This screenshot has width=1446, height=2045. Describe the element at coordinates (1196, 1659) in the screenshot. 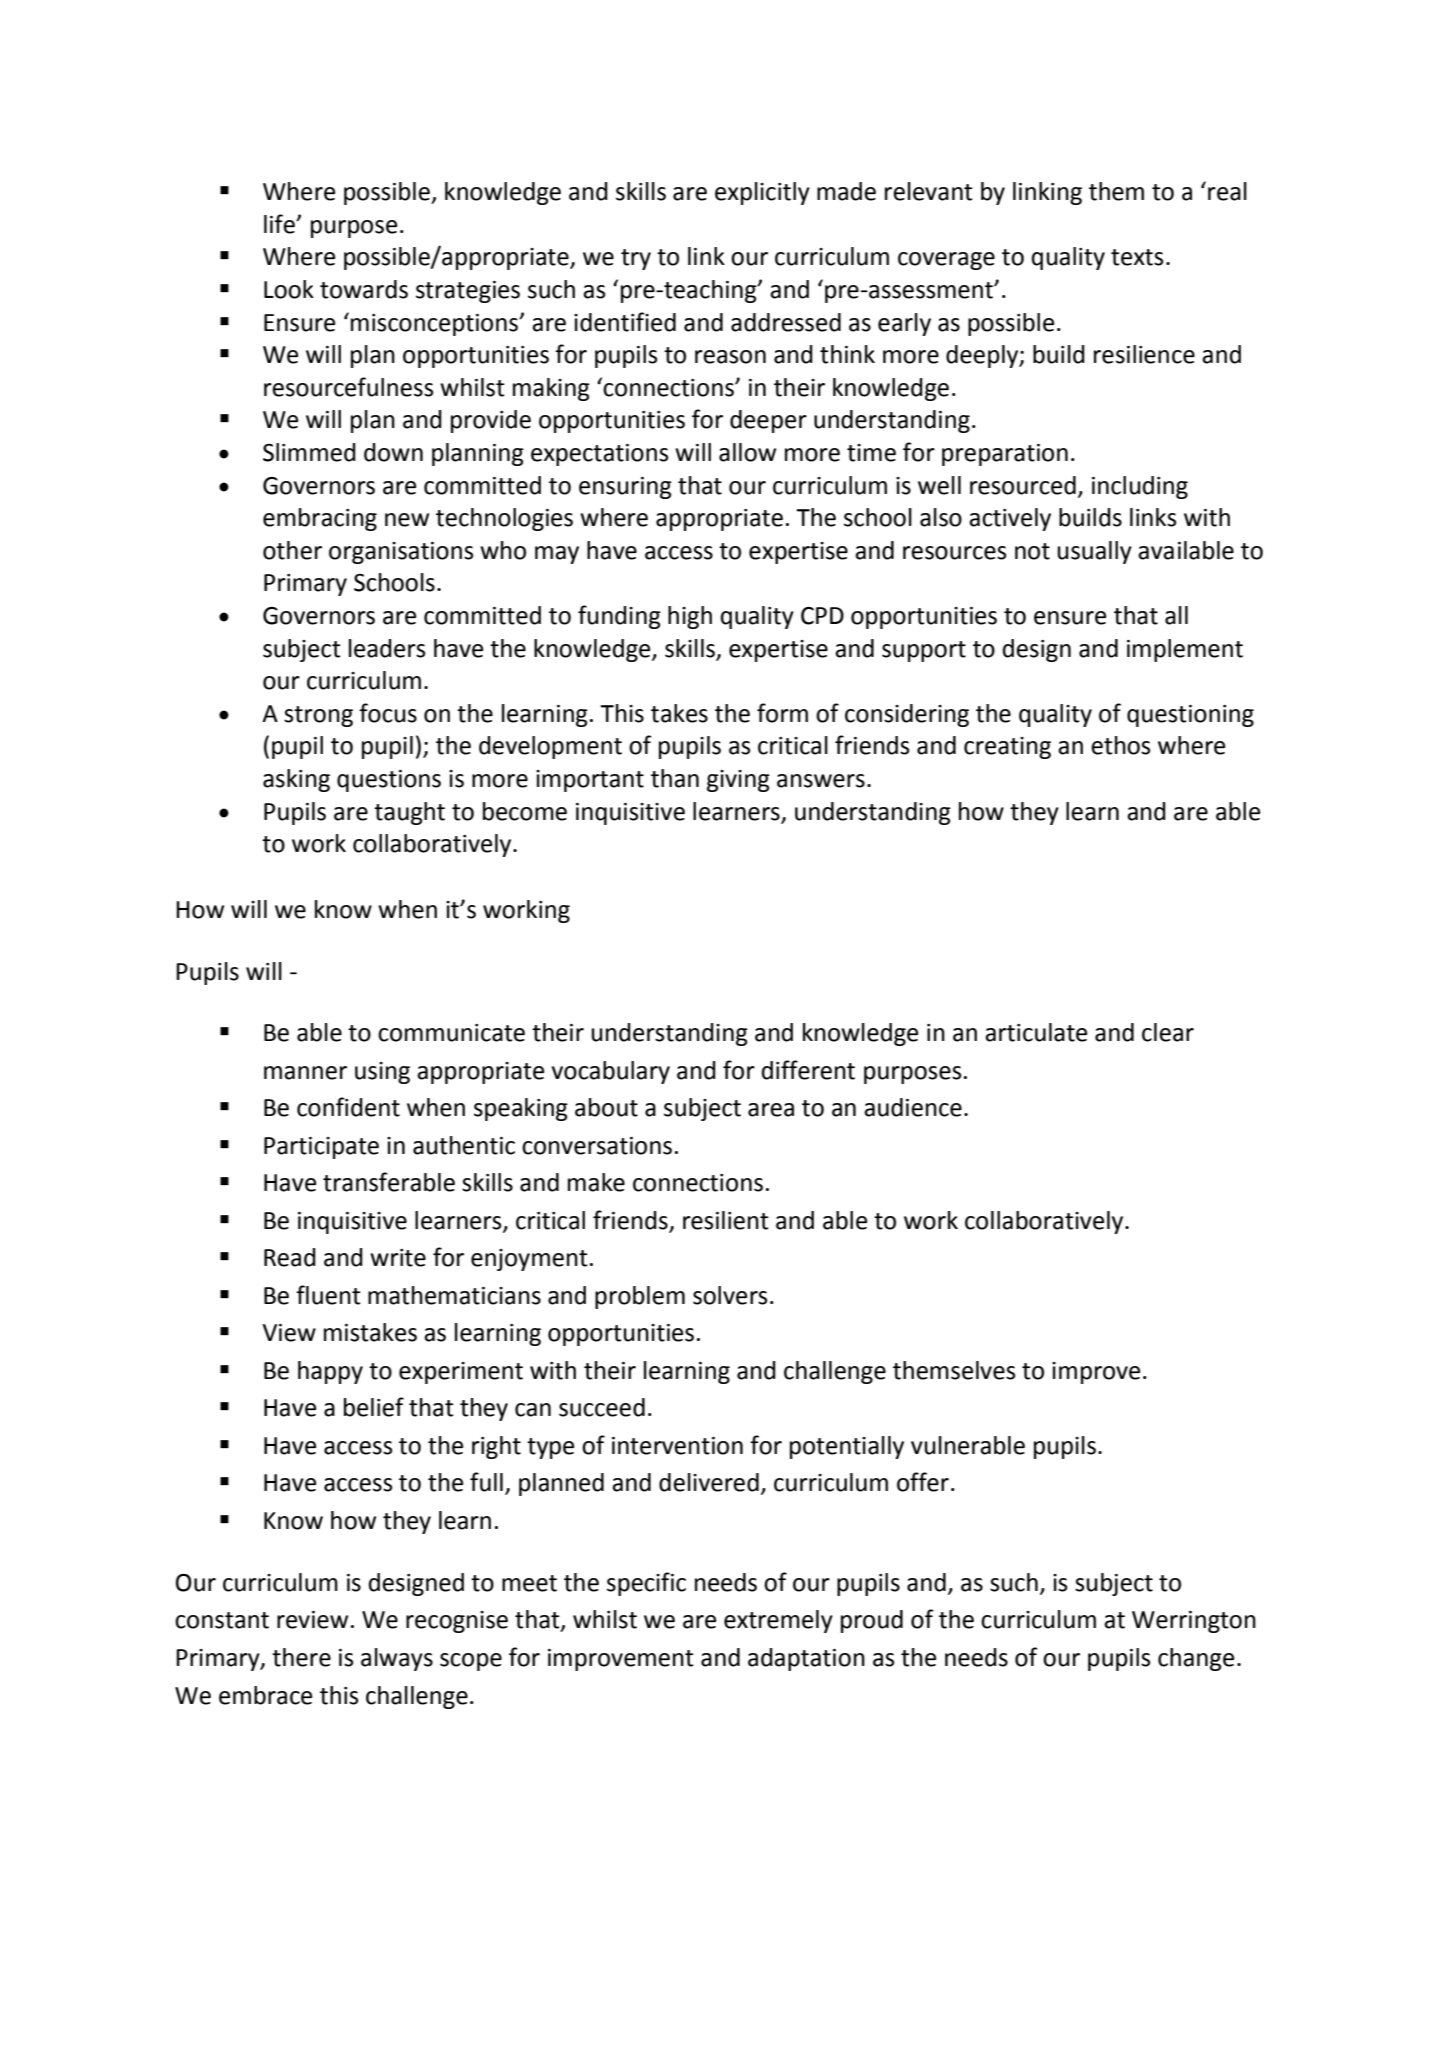

I see `change` at that location.
